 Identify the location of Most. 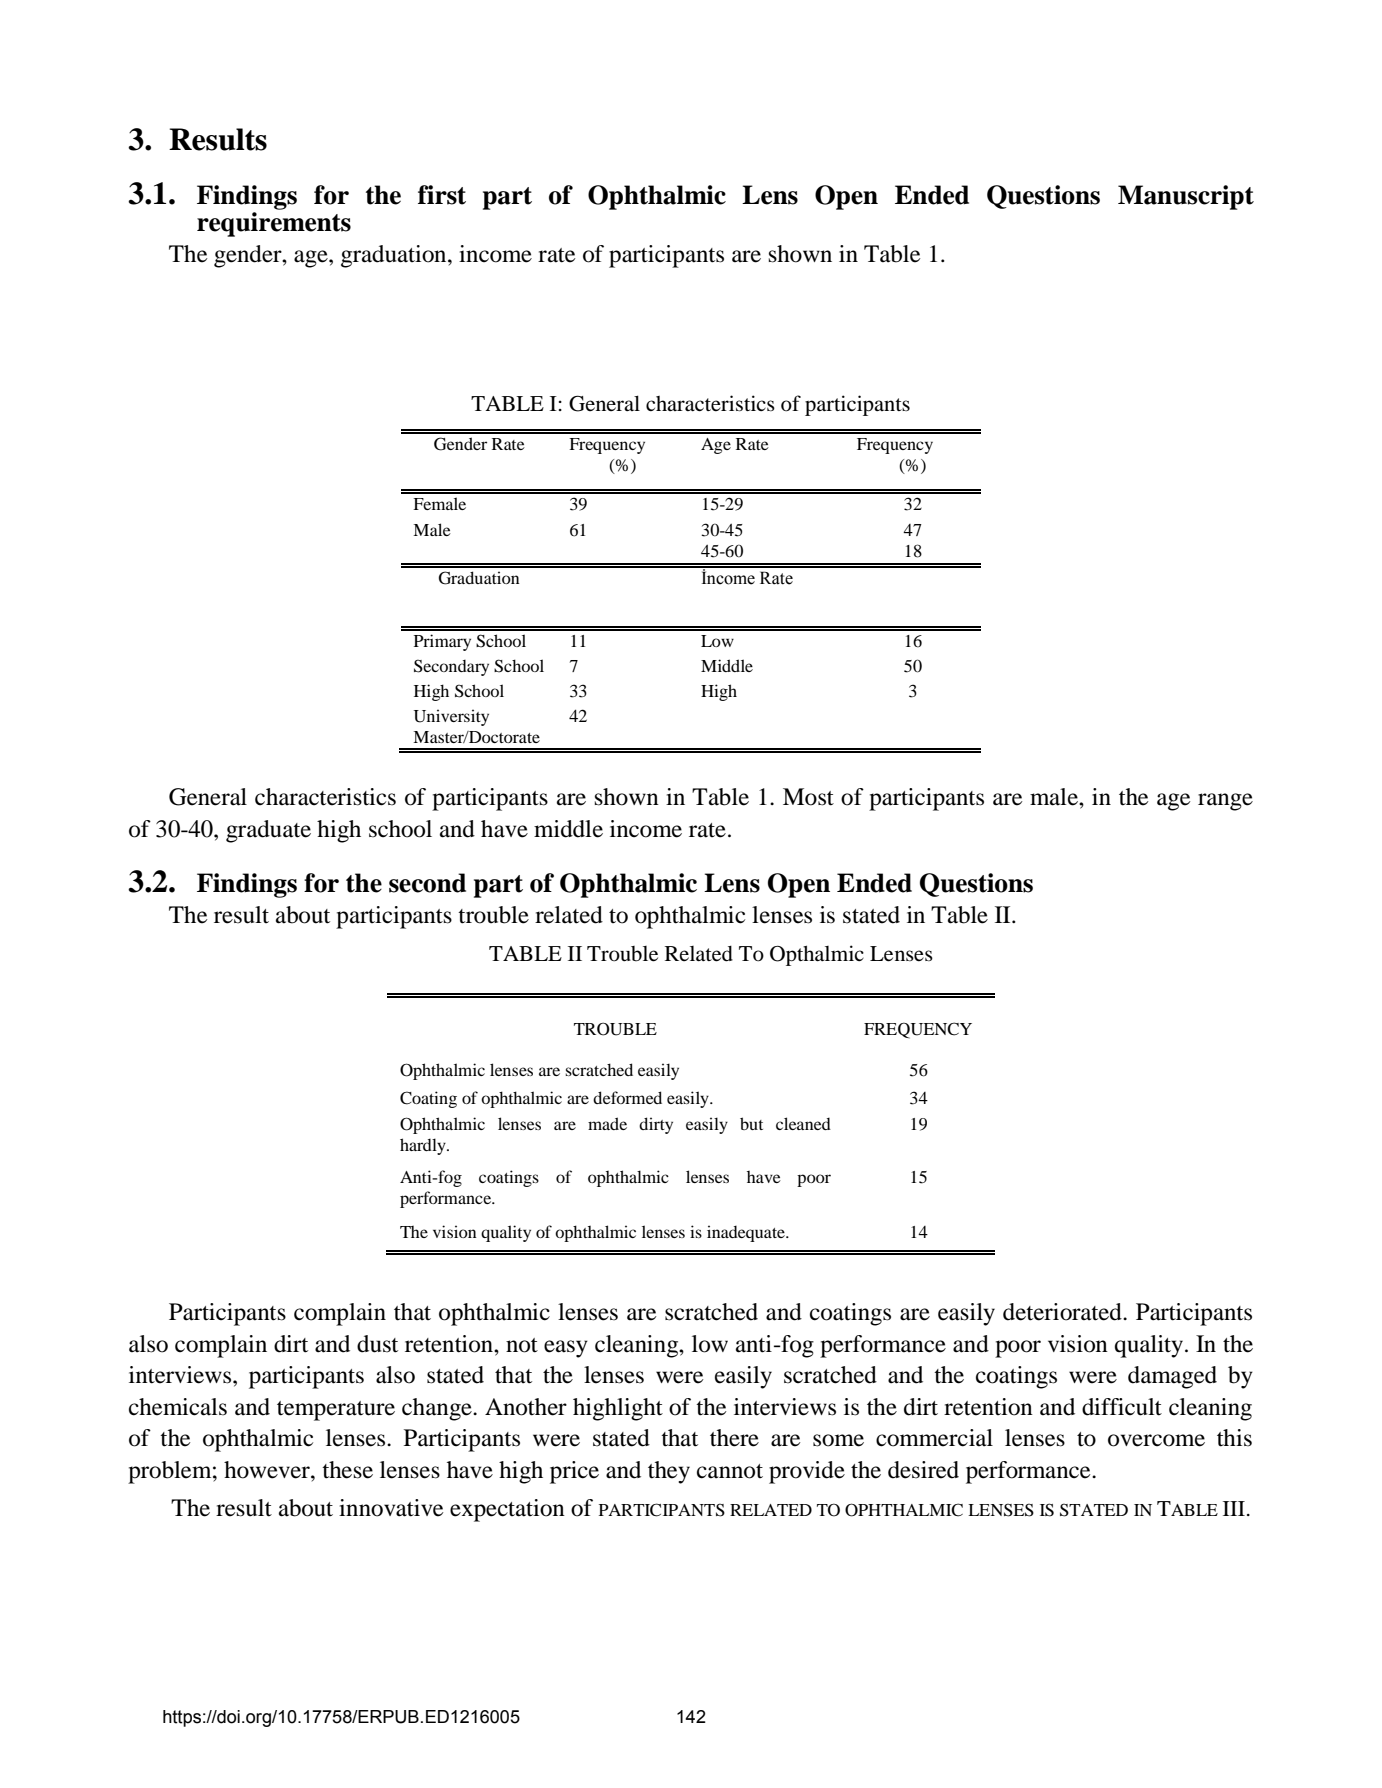
(808, 797).
